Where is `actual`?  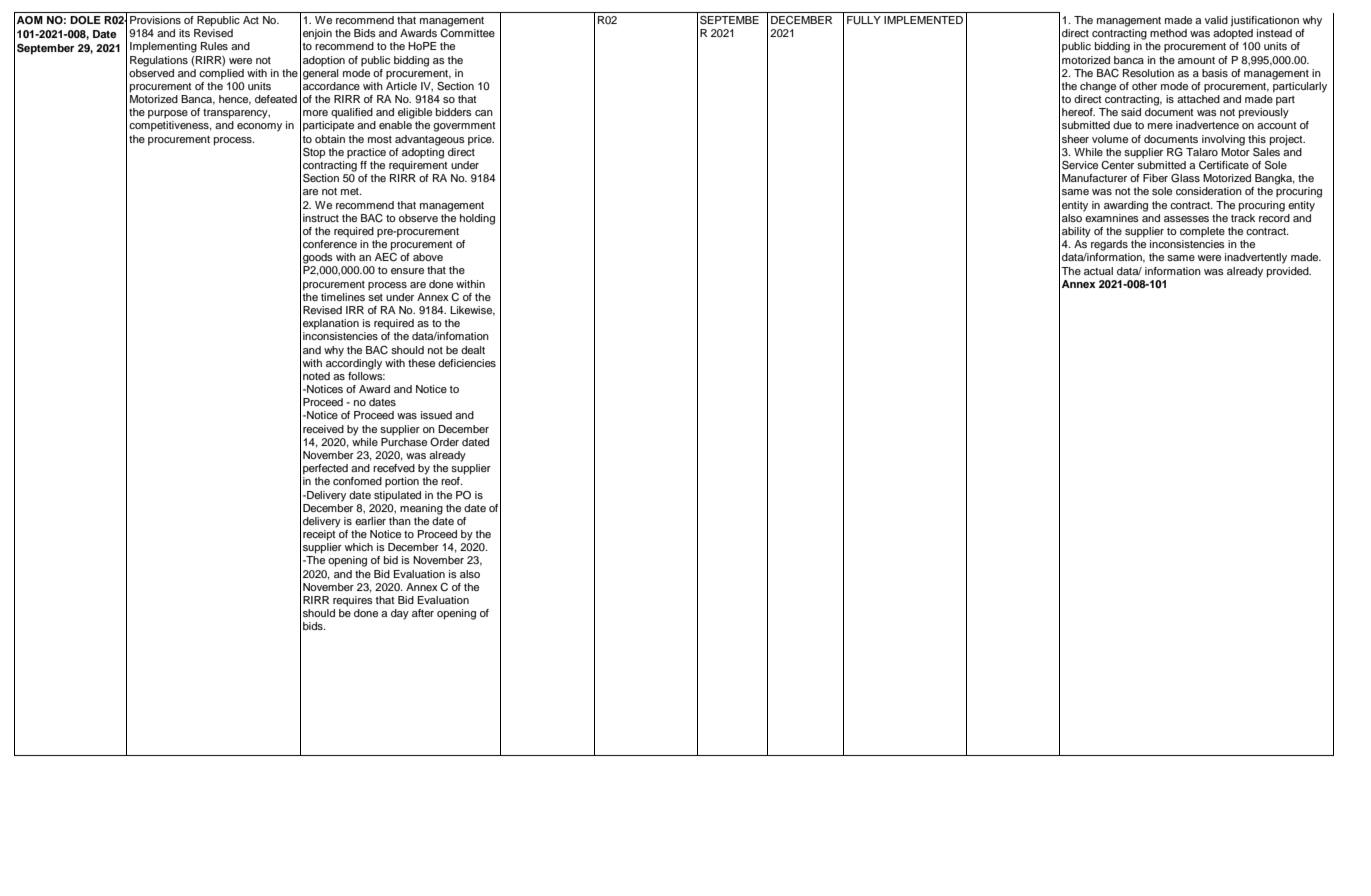
actual is located at coordinates (1098, 271).
